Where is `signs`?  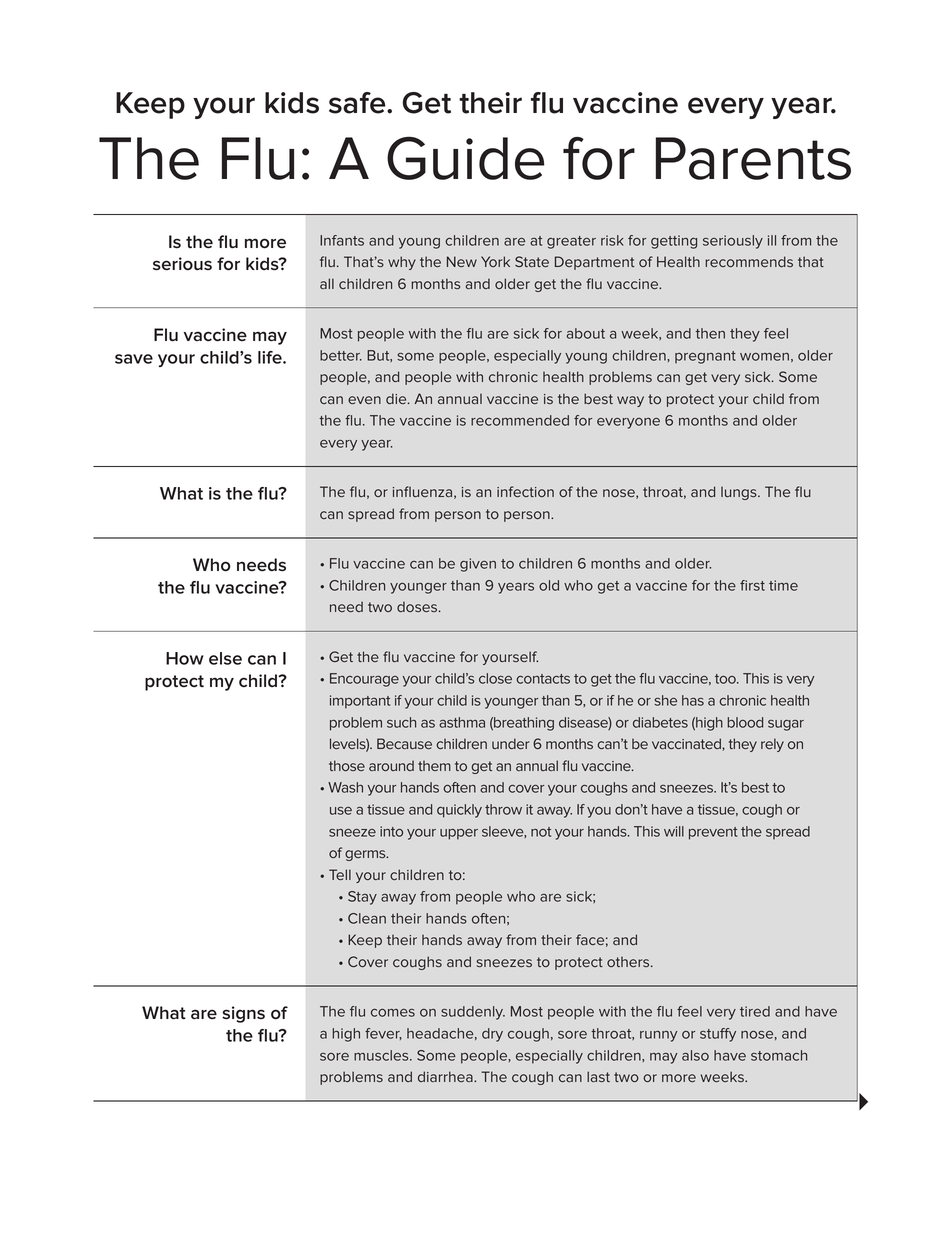
signs is located at coordinates (243, 1014).
